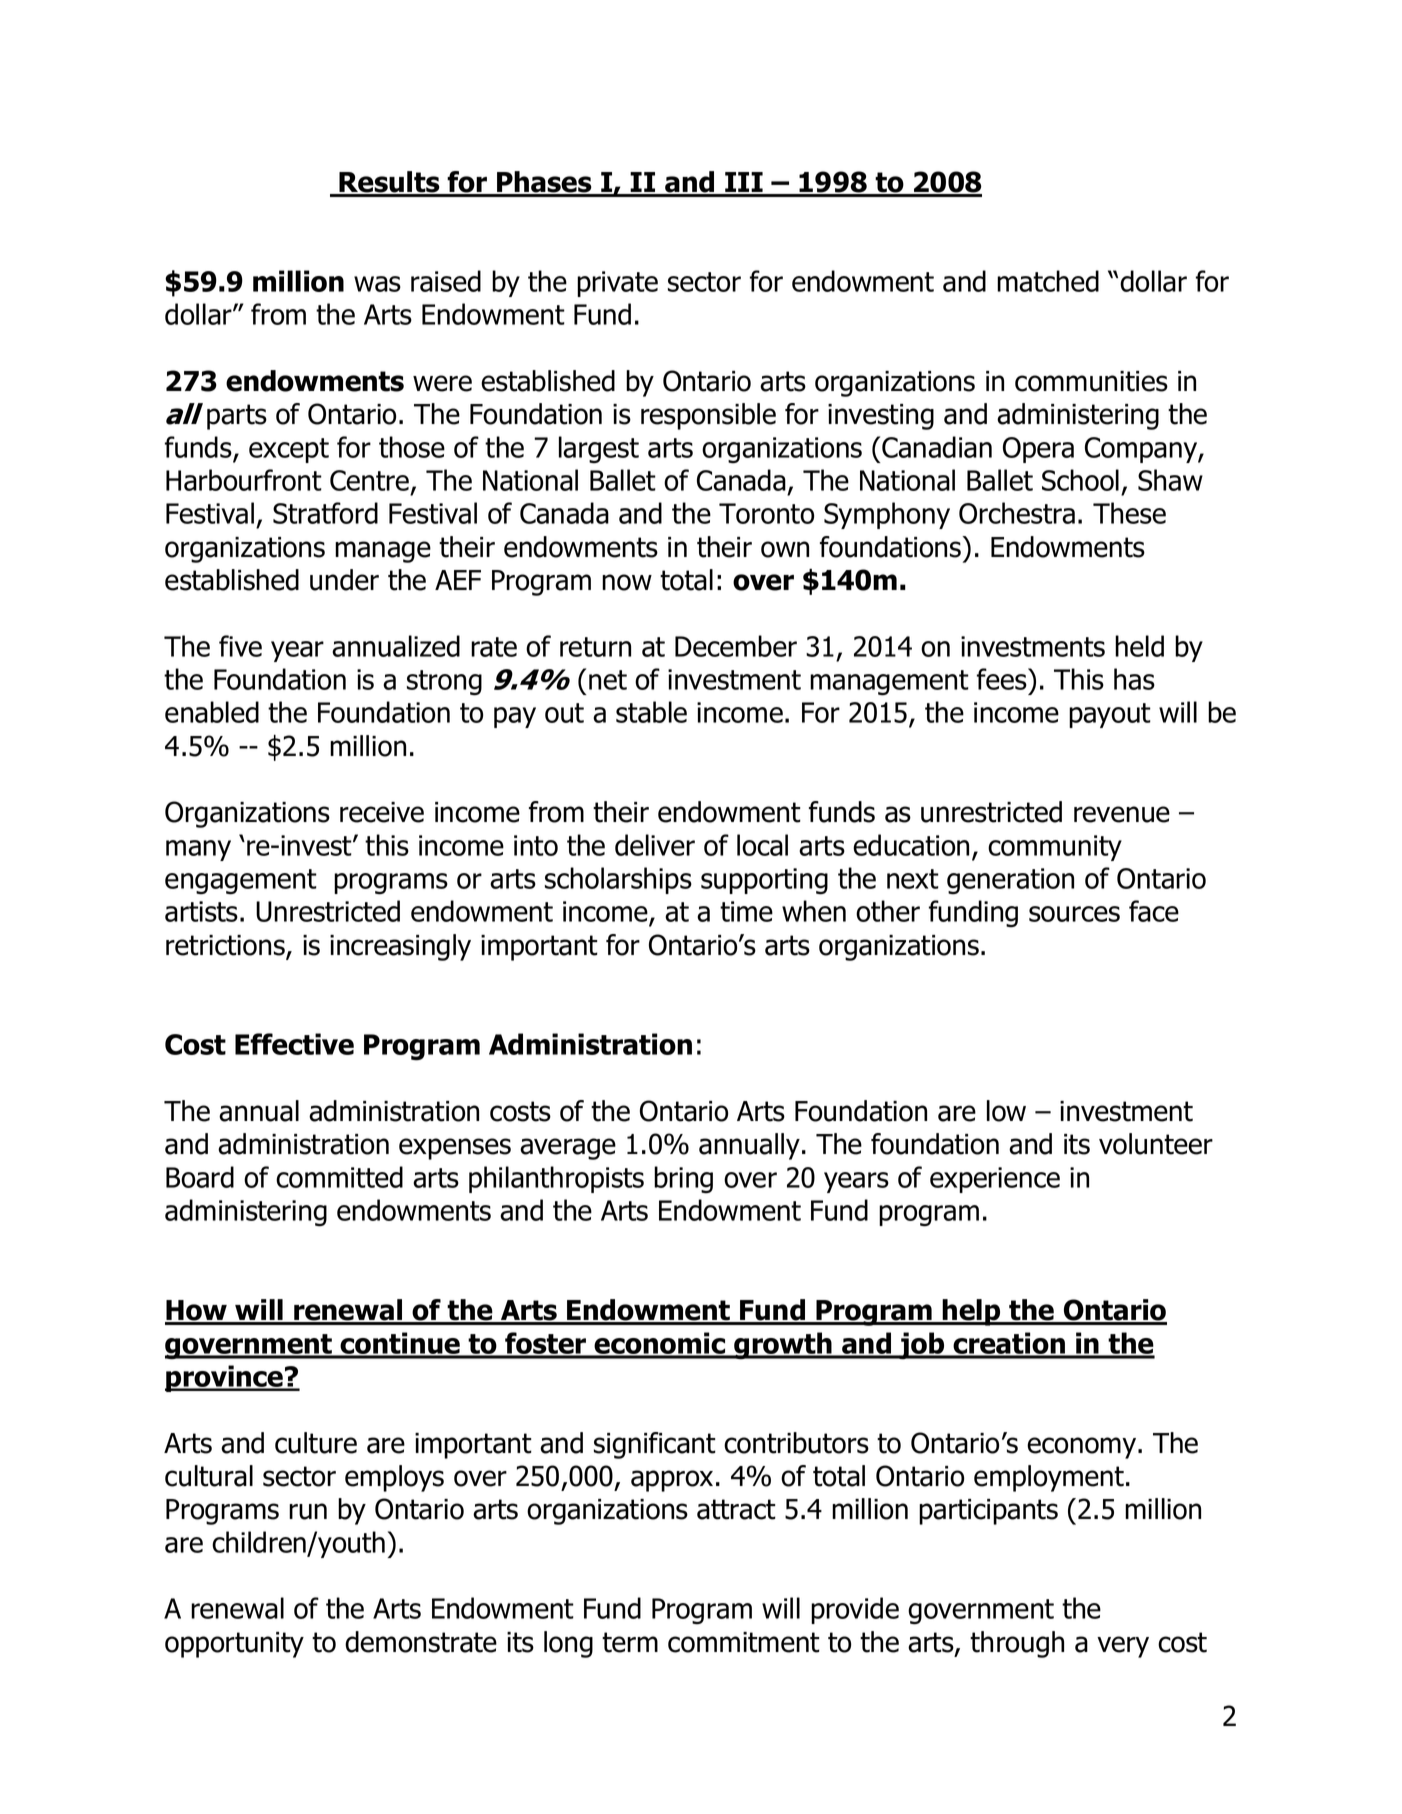  What do you see at coordinates (683, 1180) in the image?
I see `bring` at bounding box center [683, 1180].
